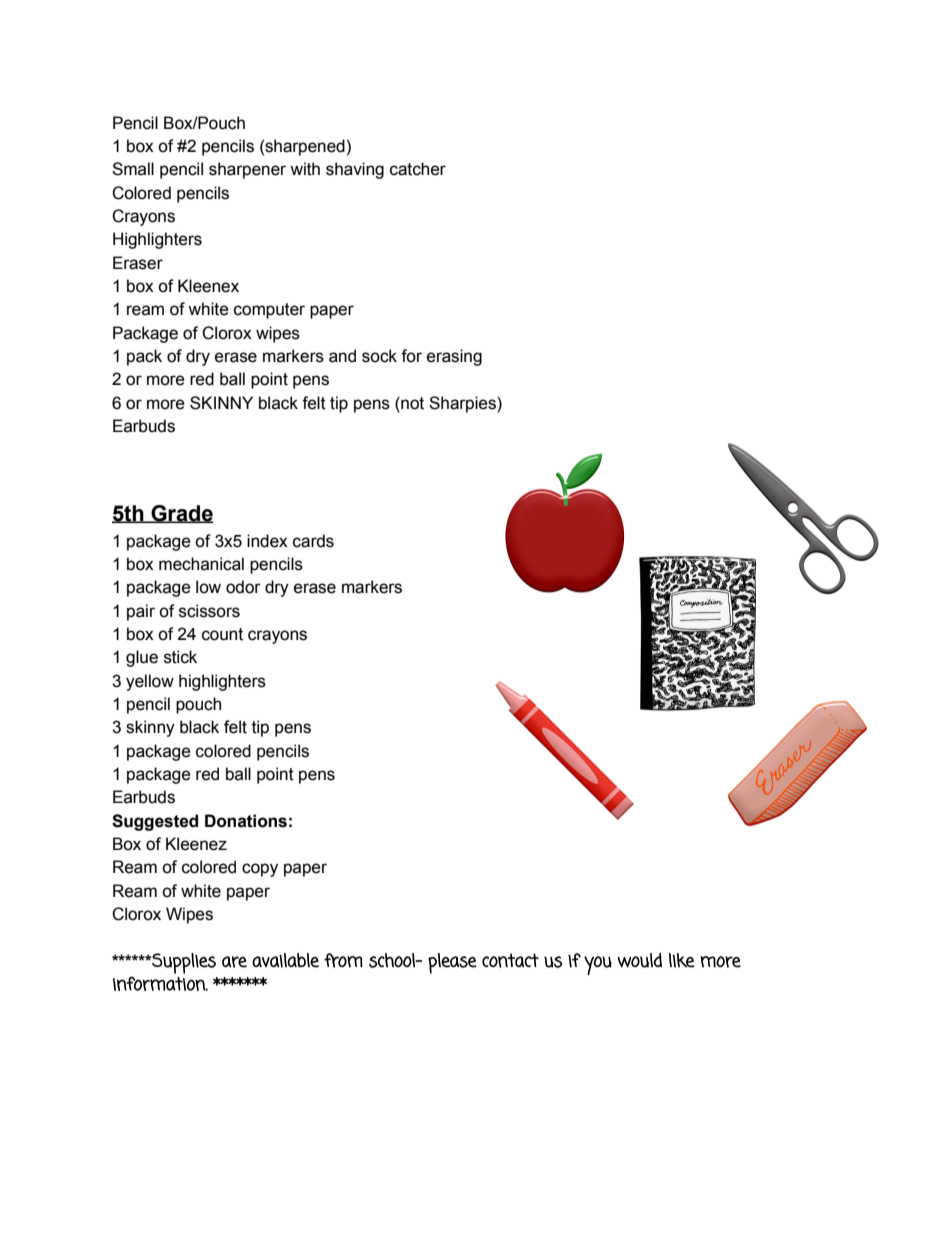 The image size is (952, 1233). Describe the element at coordinates (313, 541) in the document. I see `cards` at that location.
